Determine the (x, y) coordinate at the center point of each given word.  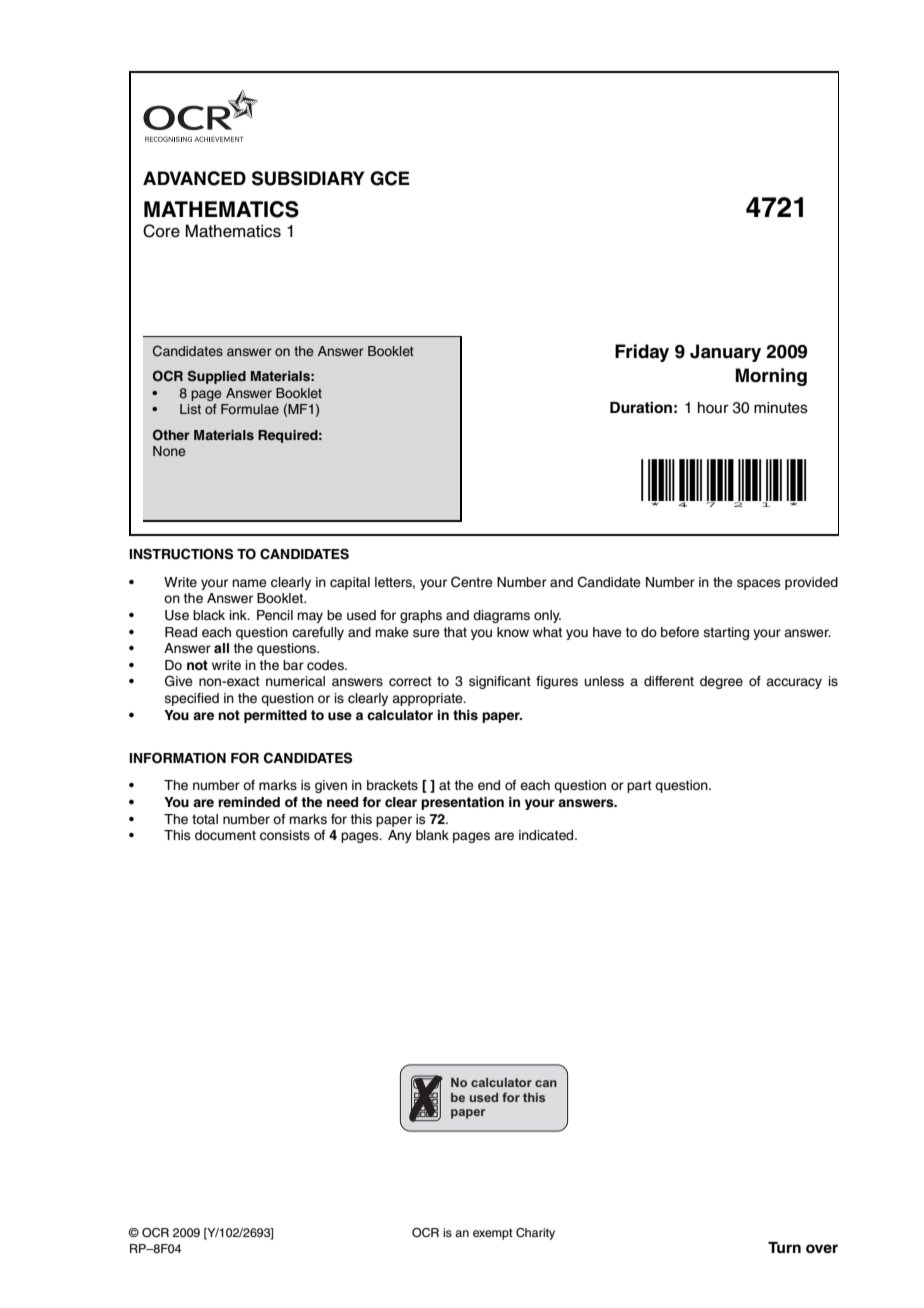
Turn (784, 1247)
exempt (493, 1234)
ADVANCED (194, 178)
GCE (390, 178)
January (725, 353)
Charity (535, 1234)
